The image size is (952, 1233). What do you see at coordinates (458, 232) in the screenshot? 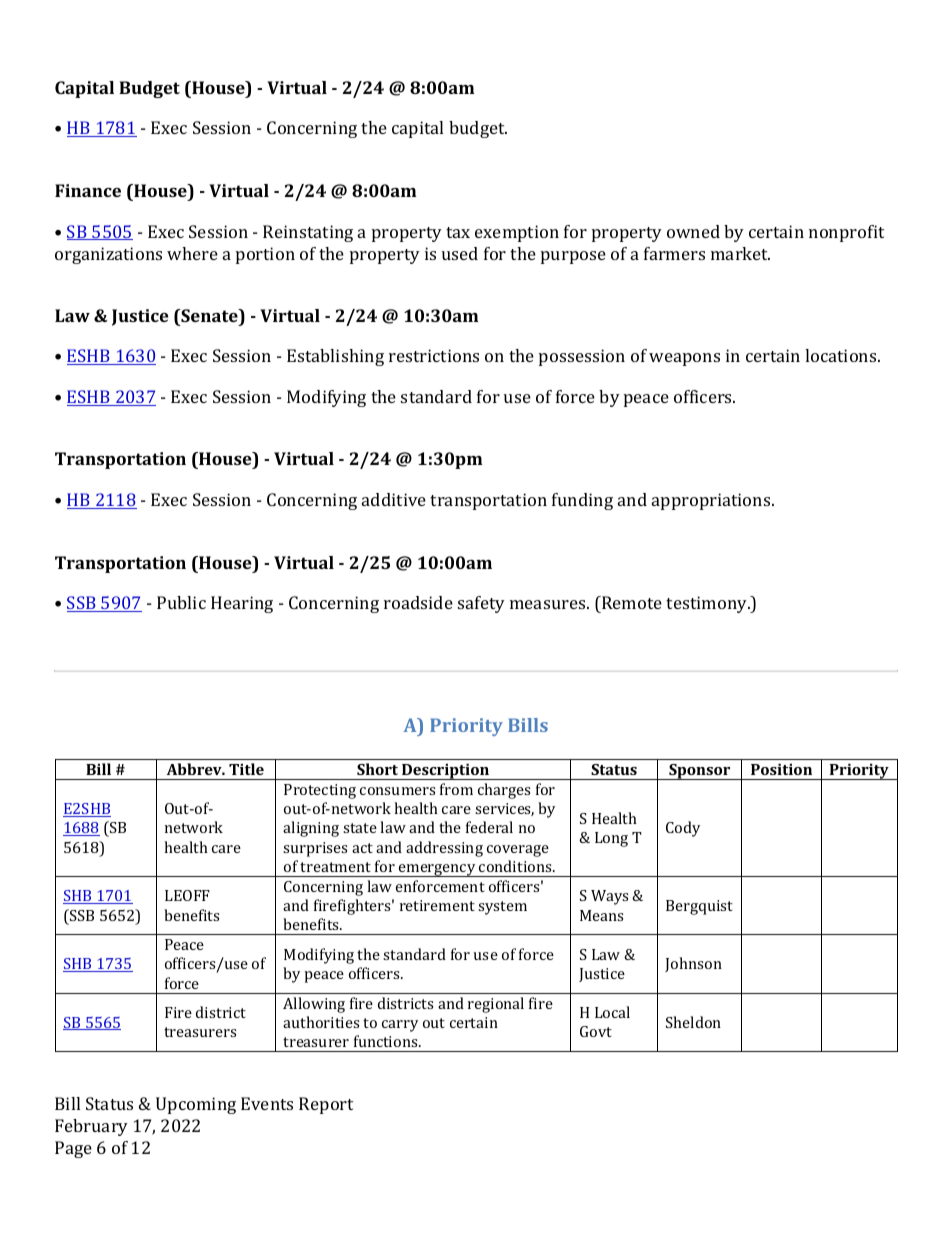
I see `tax` at bounding box center [458, 232].
